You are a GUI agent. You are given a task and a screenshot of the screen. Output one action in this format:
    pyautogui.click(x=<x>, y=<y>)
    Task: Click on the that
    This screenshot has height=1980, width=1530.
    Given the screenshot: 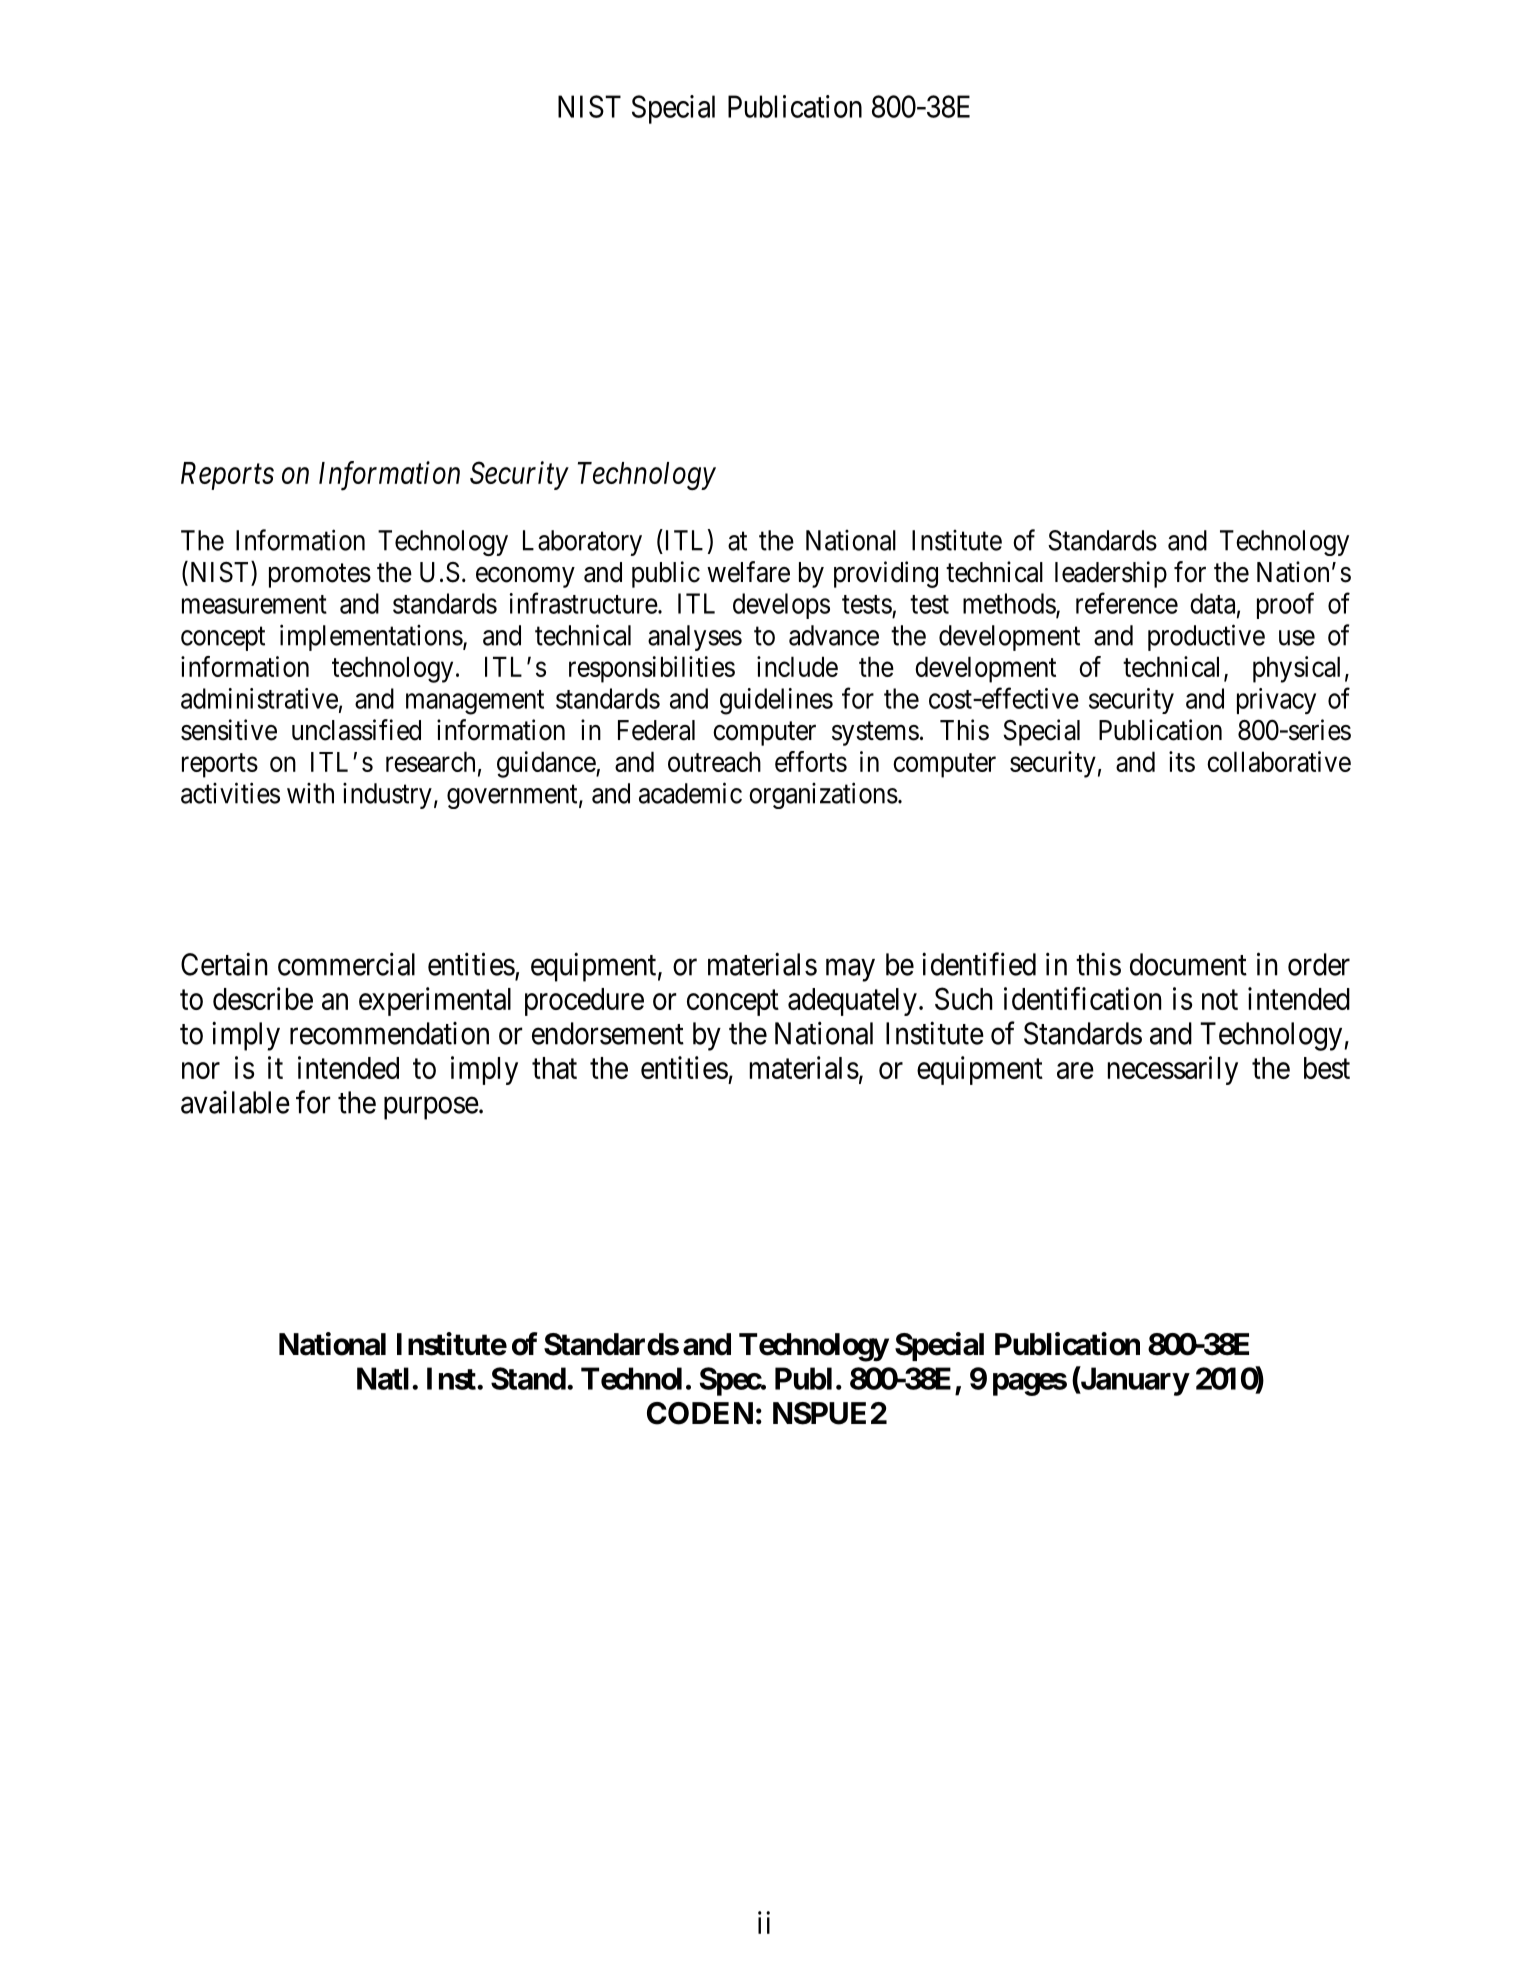 What is the action you would take?
    pyautogui.click(x=554, y=1068)
